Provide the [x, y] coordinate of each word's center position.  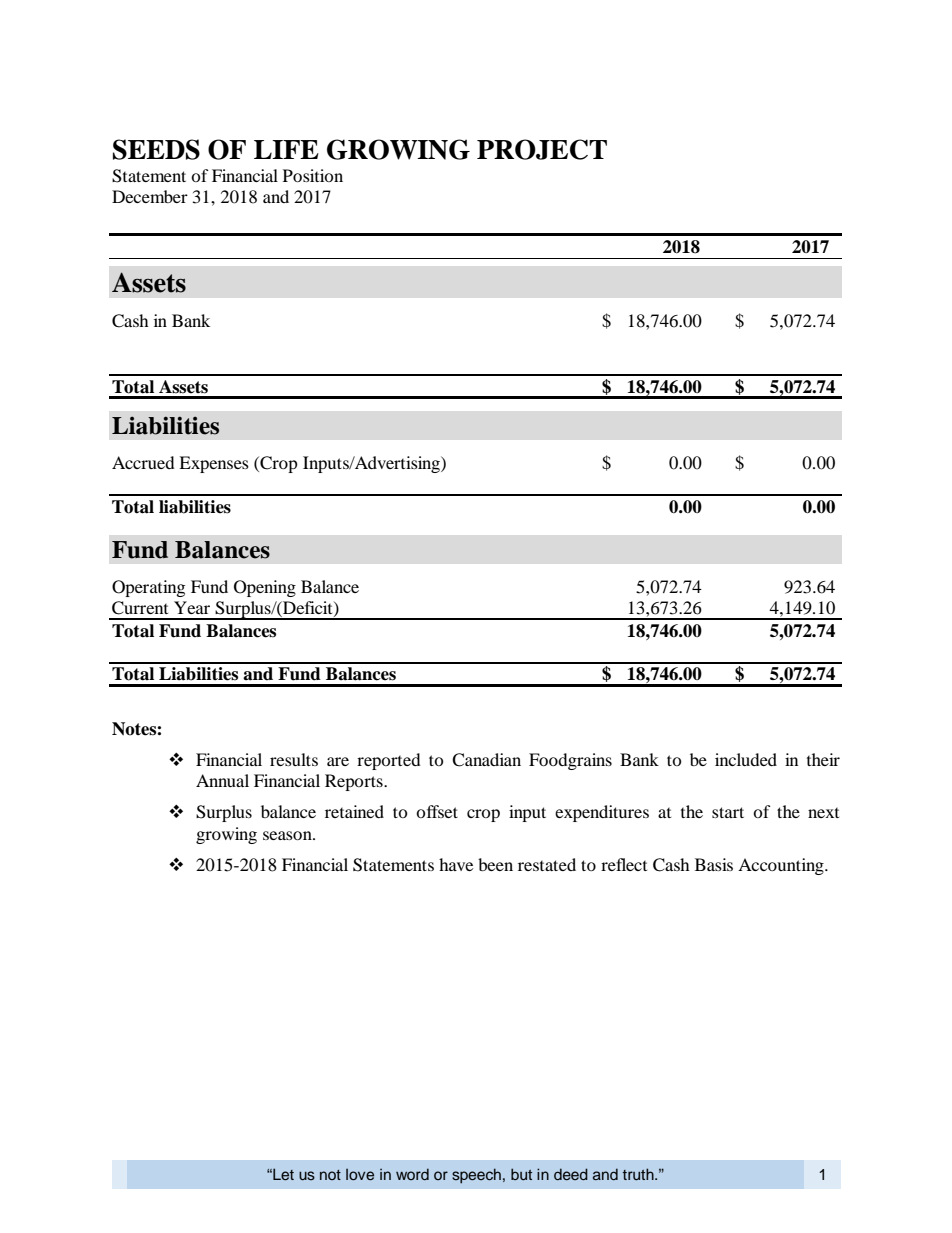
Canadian [486, 760]
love [360, 1174]
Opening [265, 588]
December [150, 196]
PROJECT [542, 149]
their [823, 759]
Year [192, 607]
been [495, 864]
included [746, 759]
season [288, 835]
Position [313, 175]
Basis [714, 864]
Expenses [214, 464]
